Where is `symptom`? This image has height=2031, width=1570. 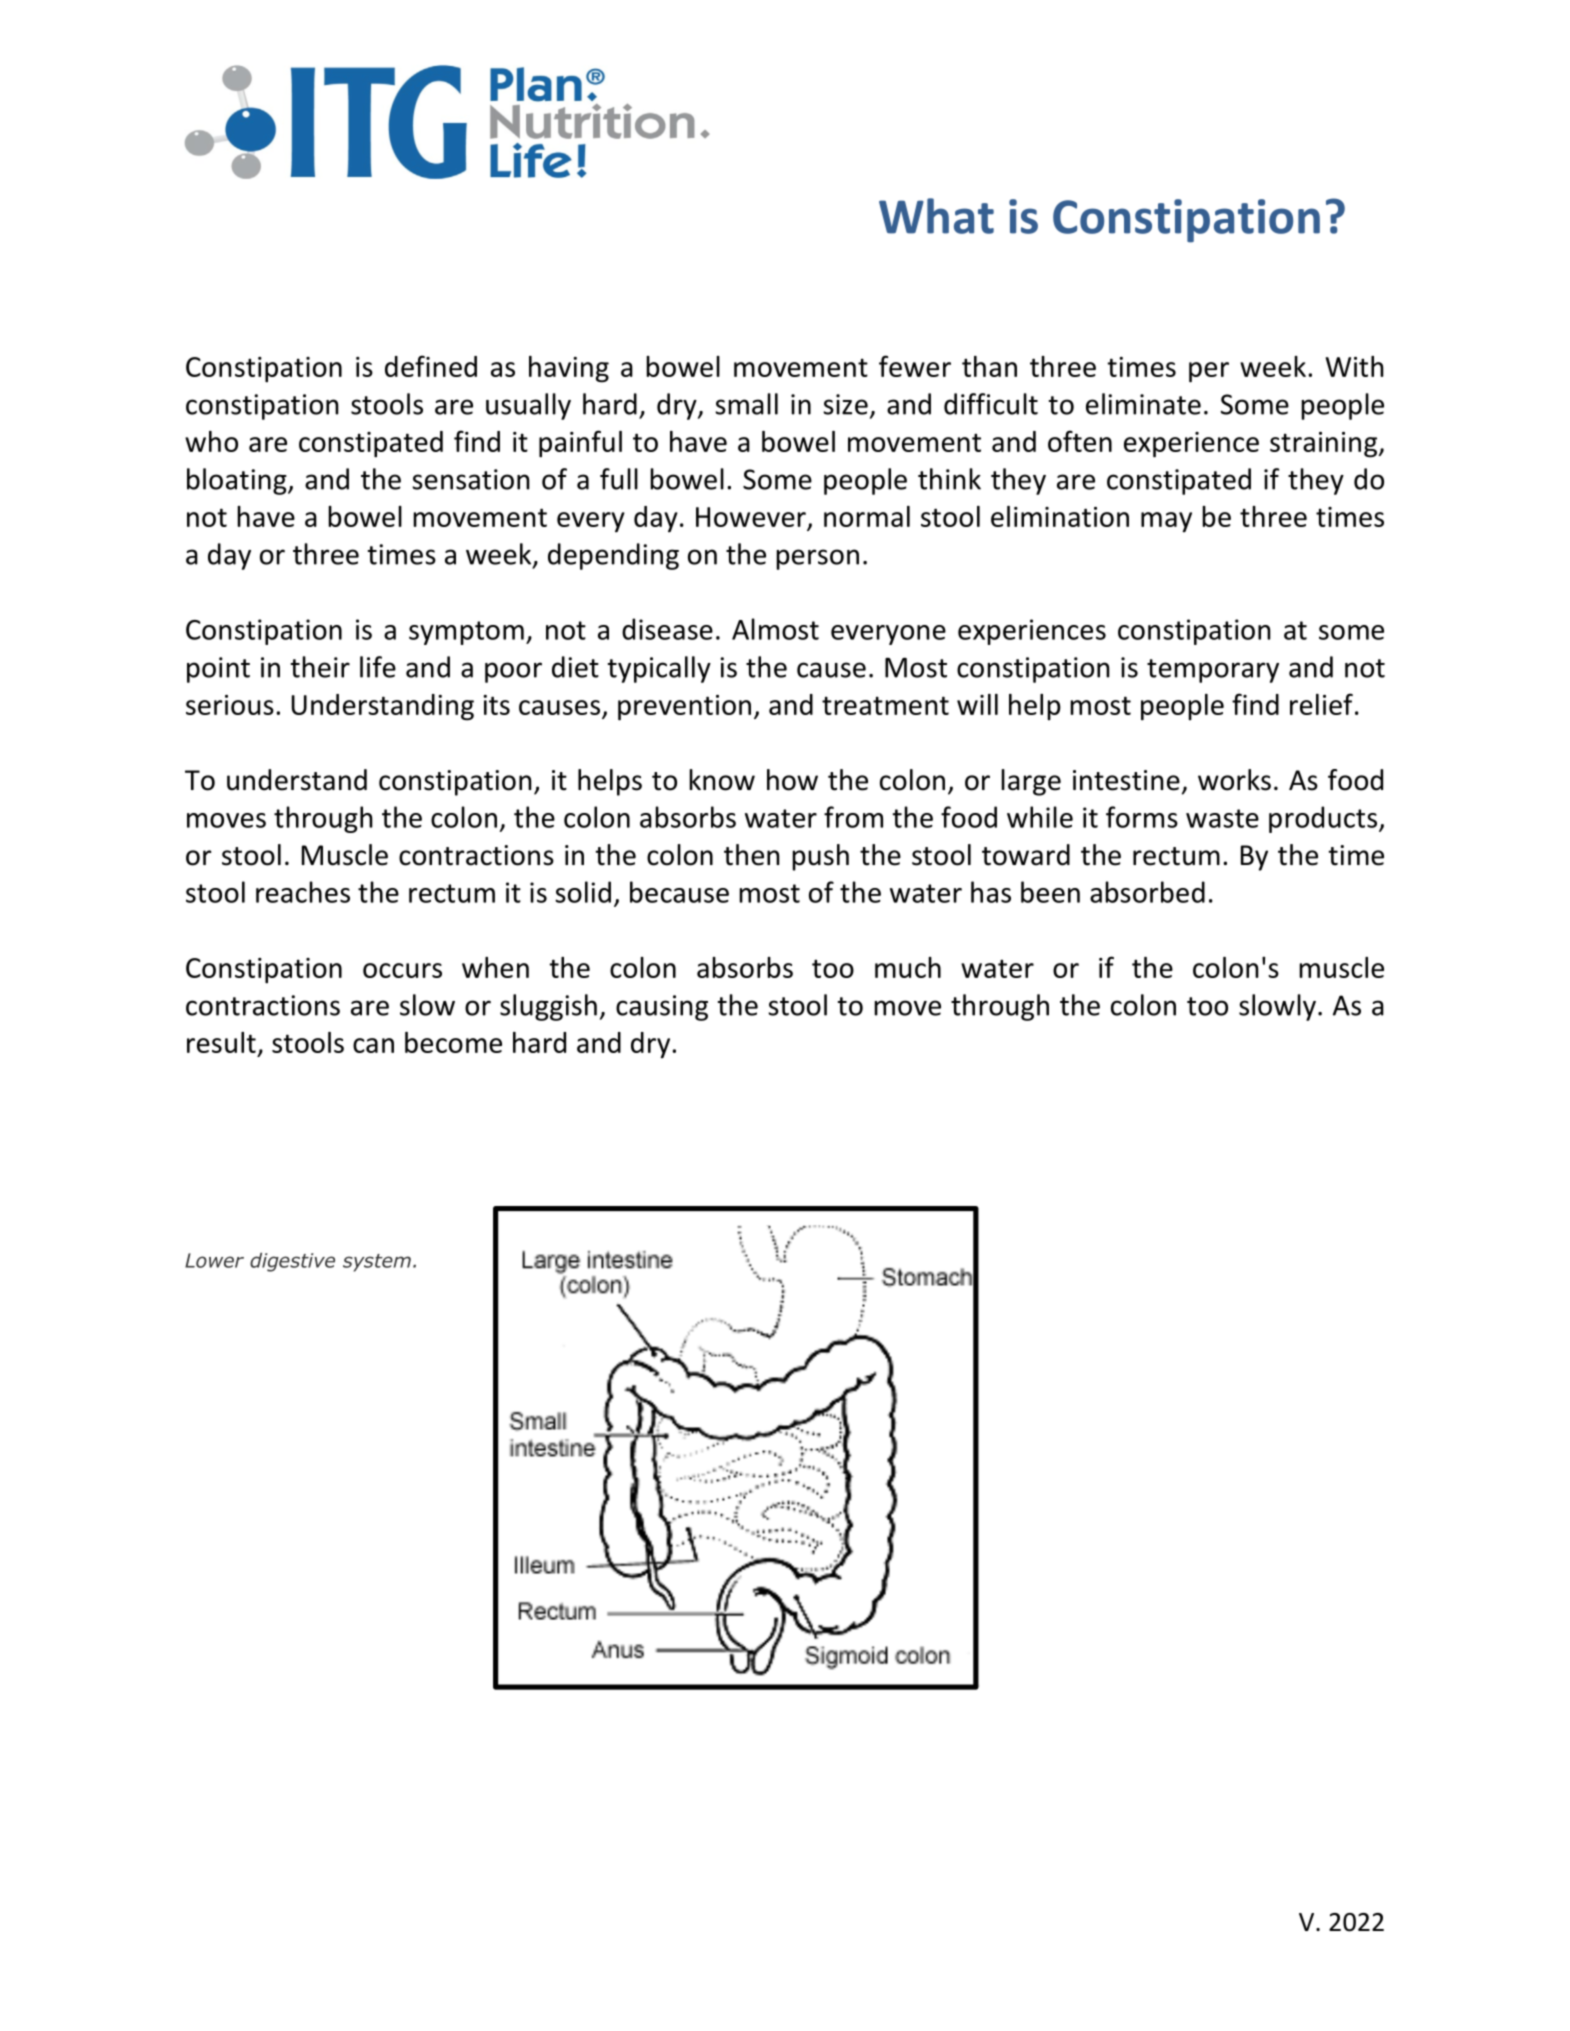
symptom is located at coordinates (466, 633).
